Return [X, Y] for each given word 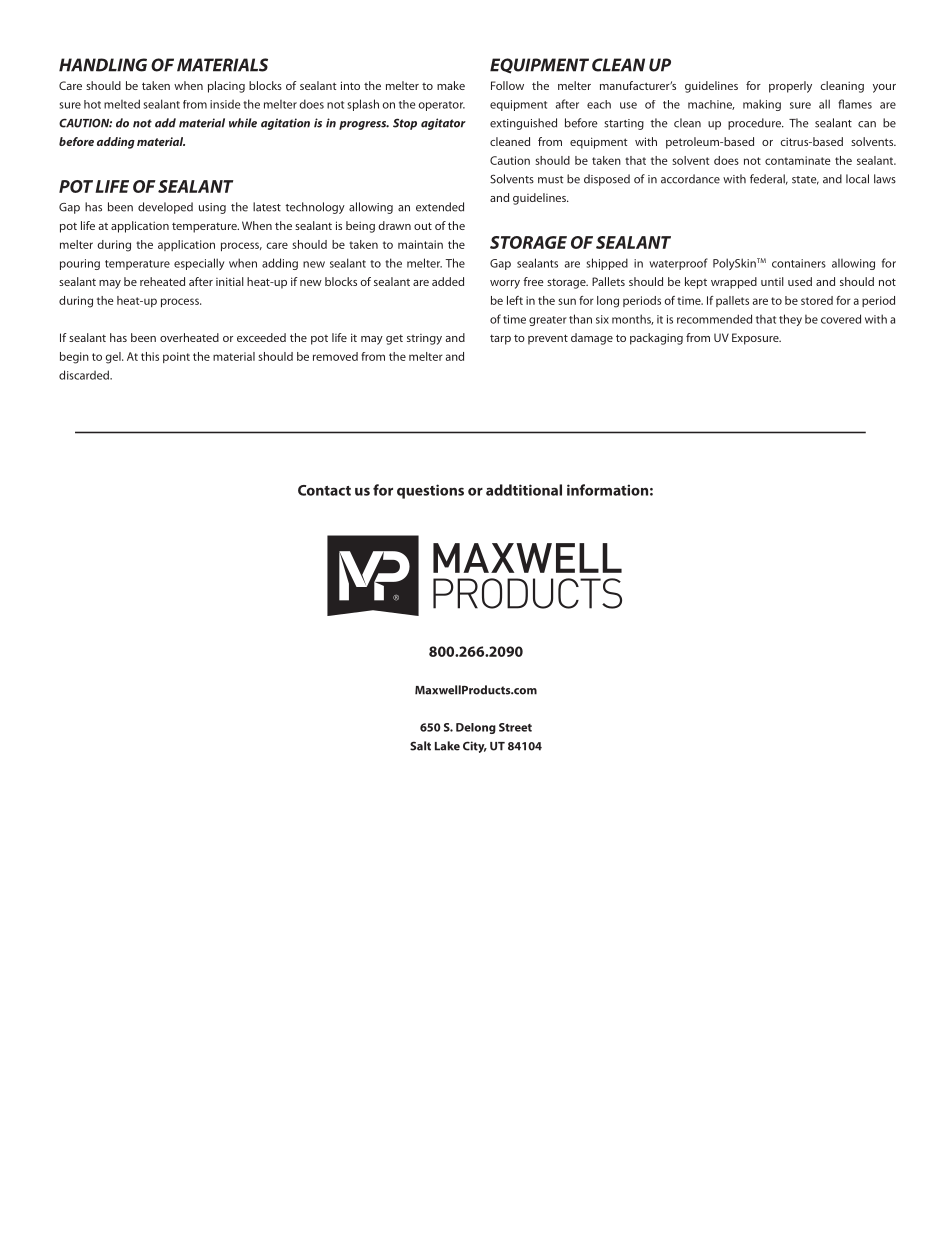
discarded [85, 375]
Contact [324, 490]
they [790, 320]
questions [430, 491]
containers [799, 263]
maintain [420, 244]
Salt [420, 746]
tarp [500, 339]
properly [790, 87]
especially [199, 264]
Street [515, 727]
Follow [507, 85]
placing [226, 87]
